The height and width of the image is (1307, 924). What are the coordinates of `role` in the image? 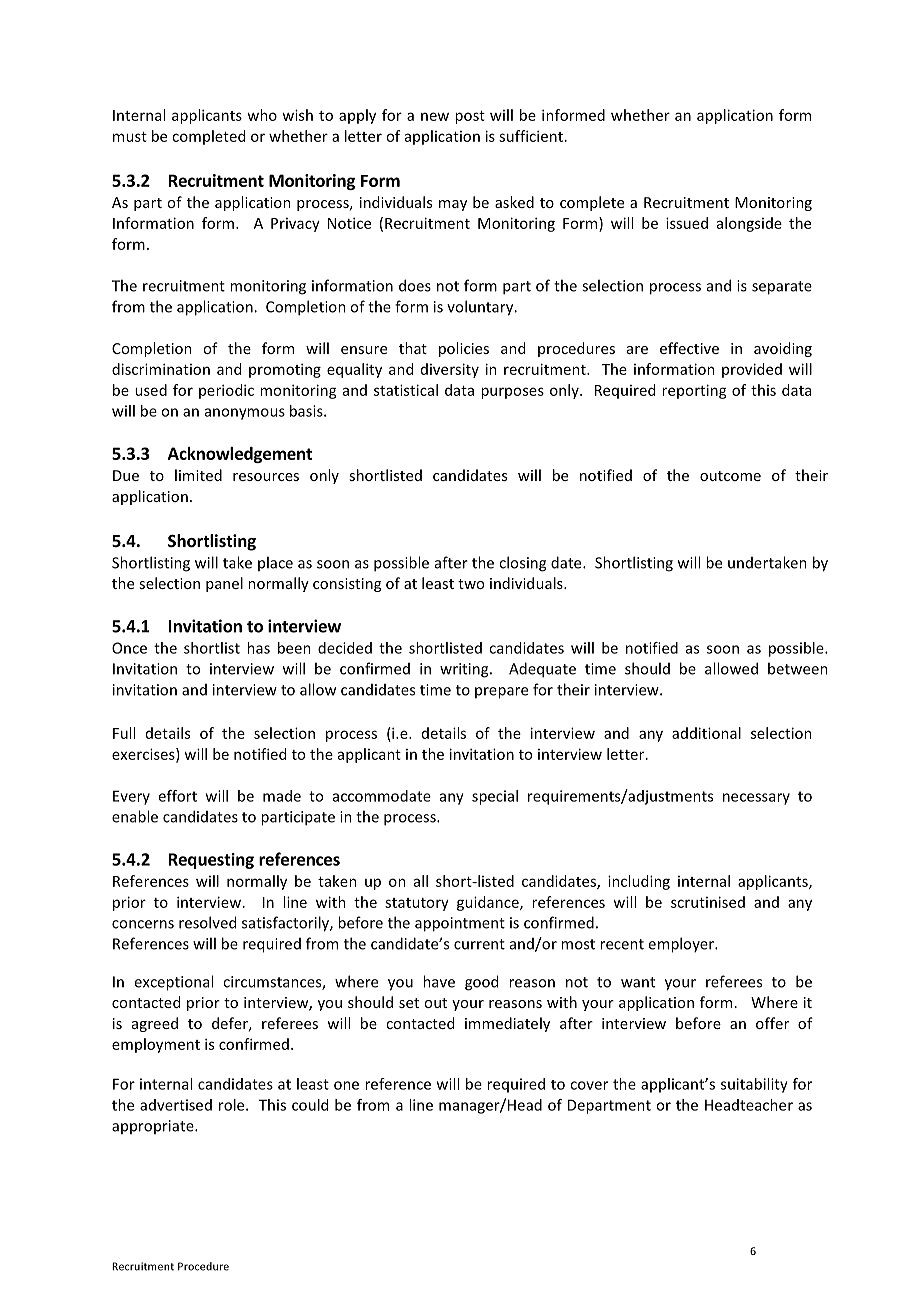 It's located at (233, 1105).
